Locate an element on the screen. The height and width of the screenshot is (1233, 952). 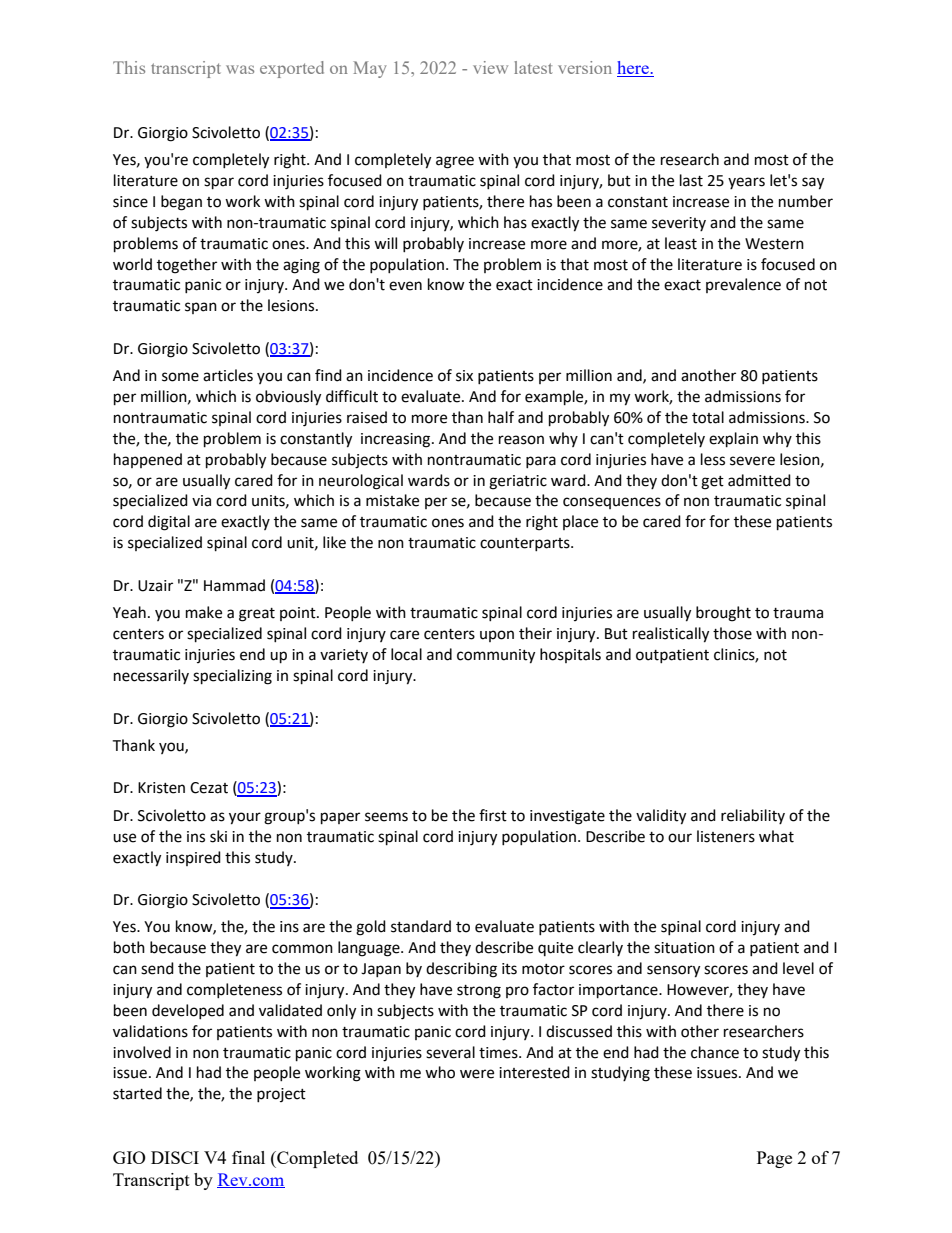
make is located at coordinates (204, 612).
